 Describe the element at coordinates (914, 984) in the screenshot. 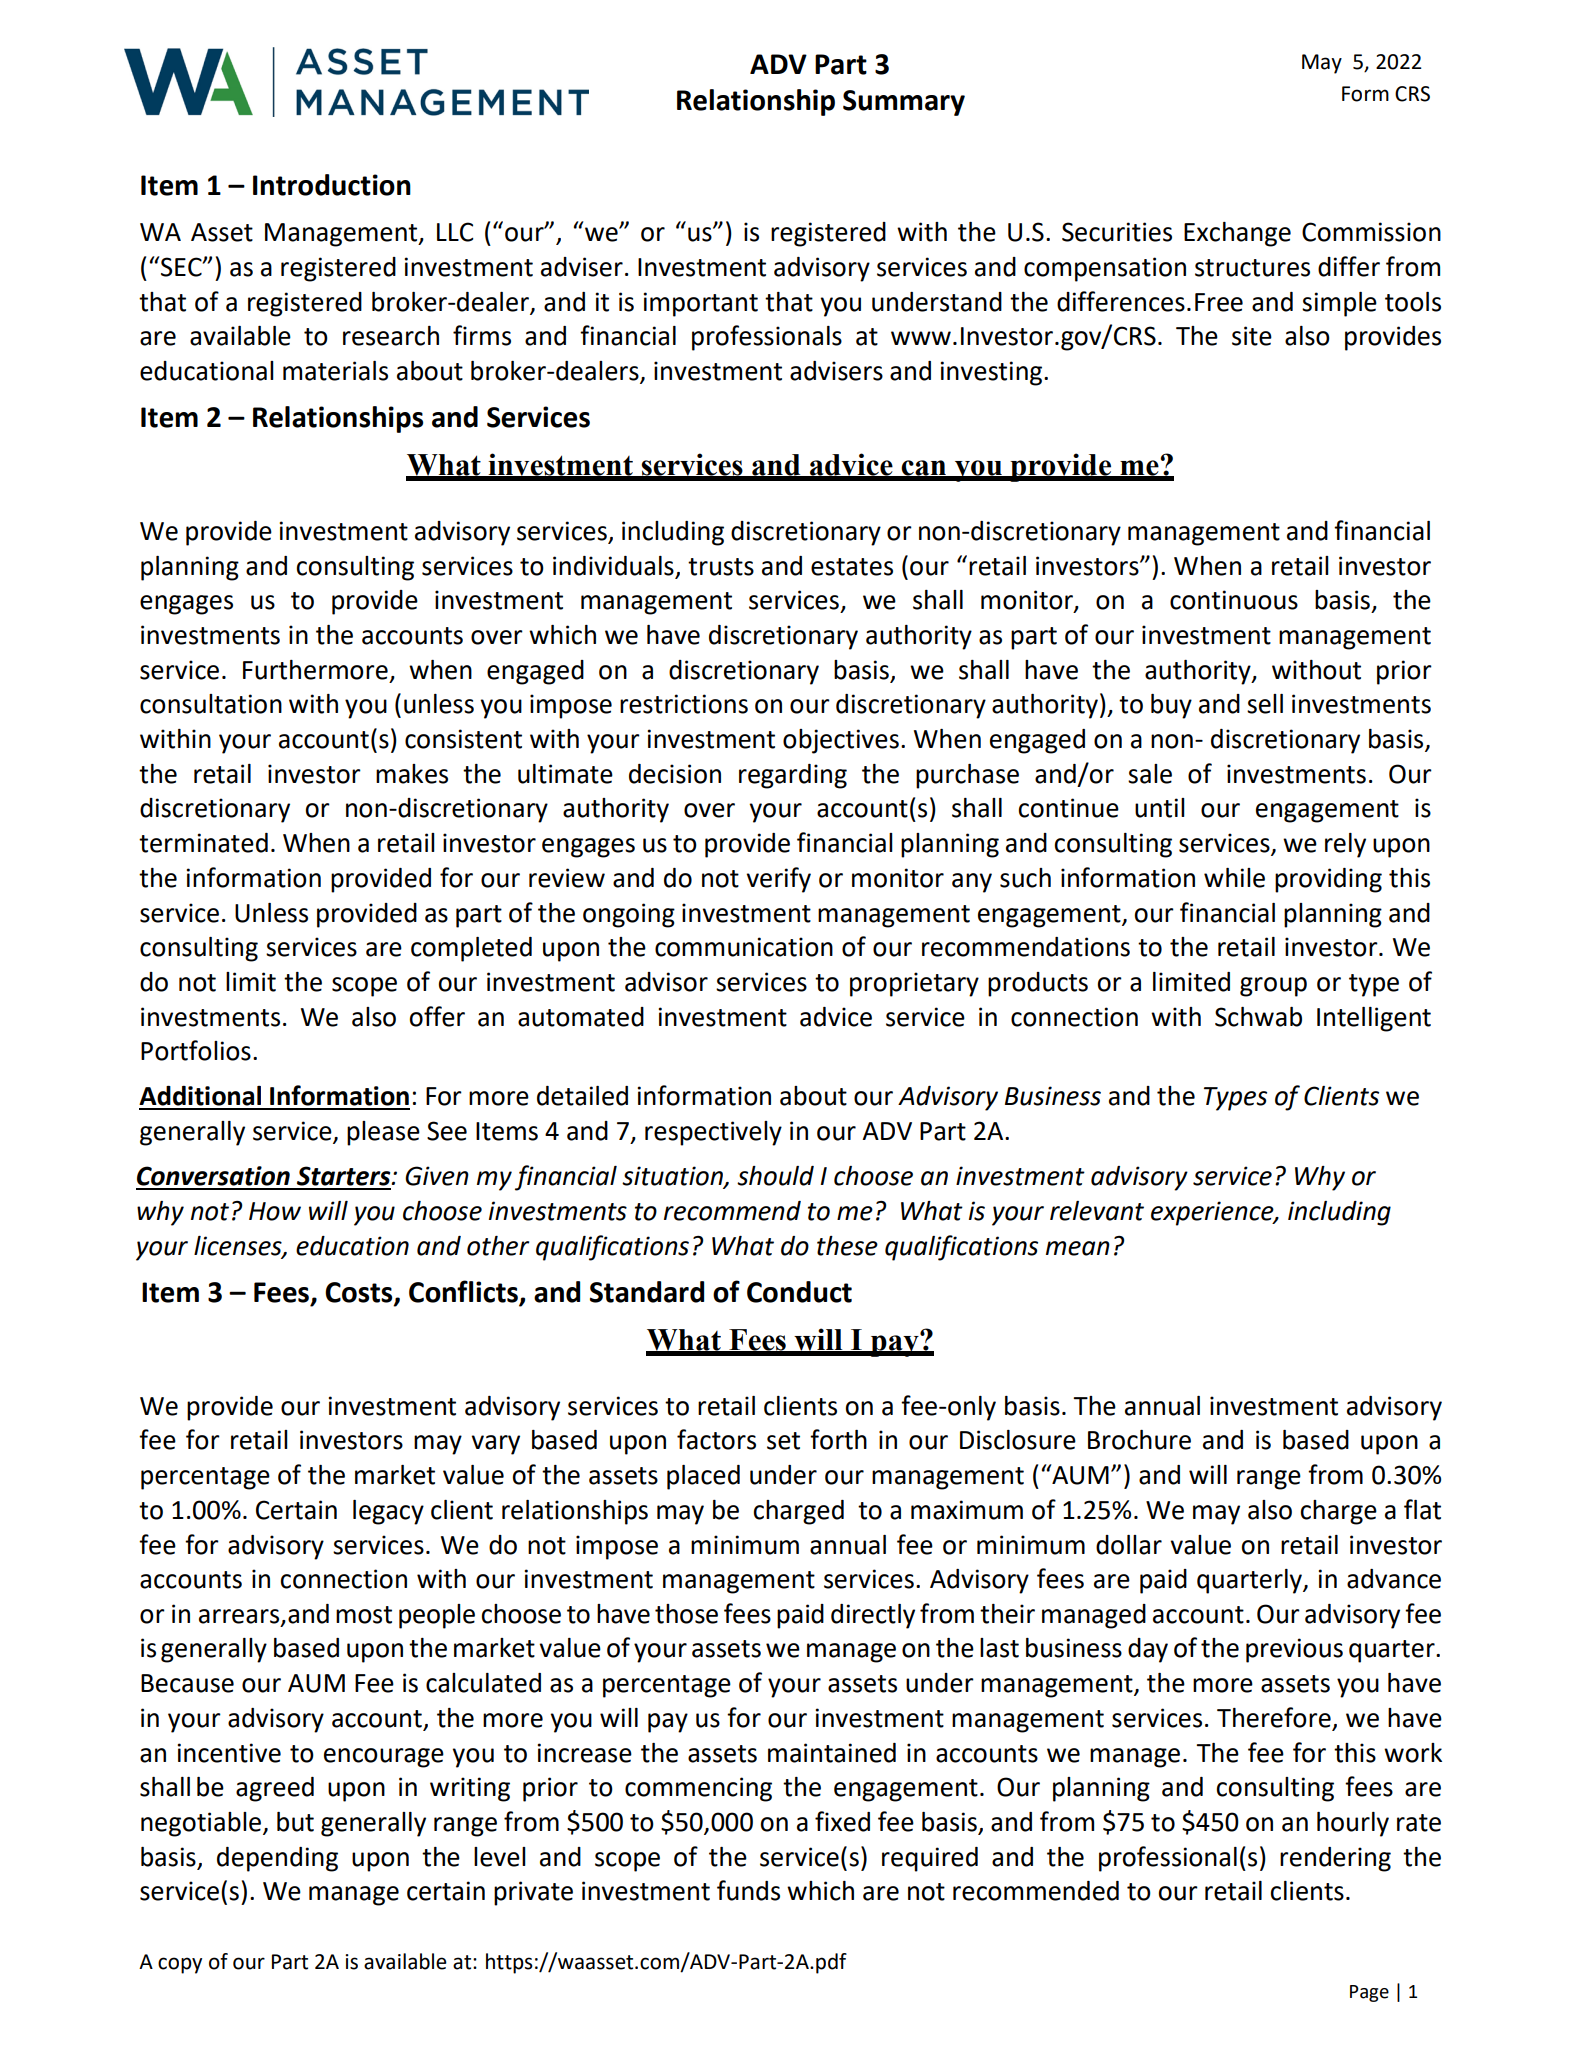

I see `proprietary` at that location.
